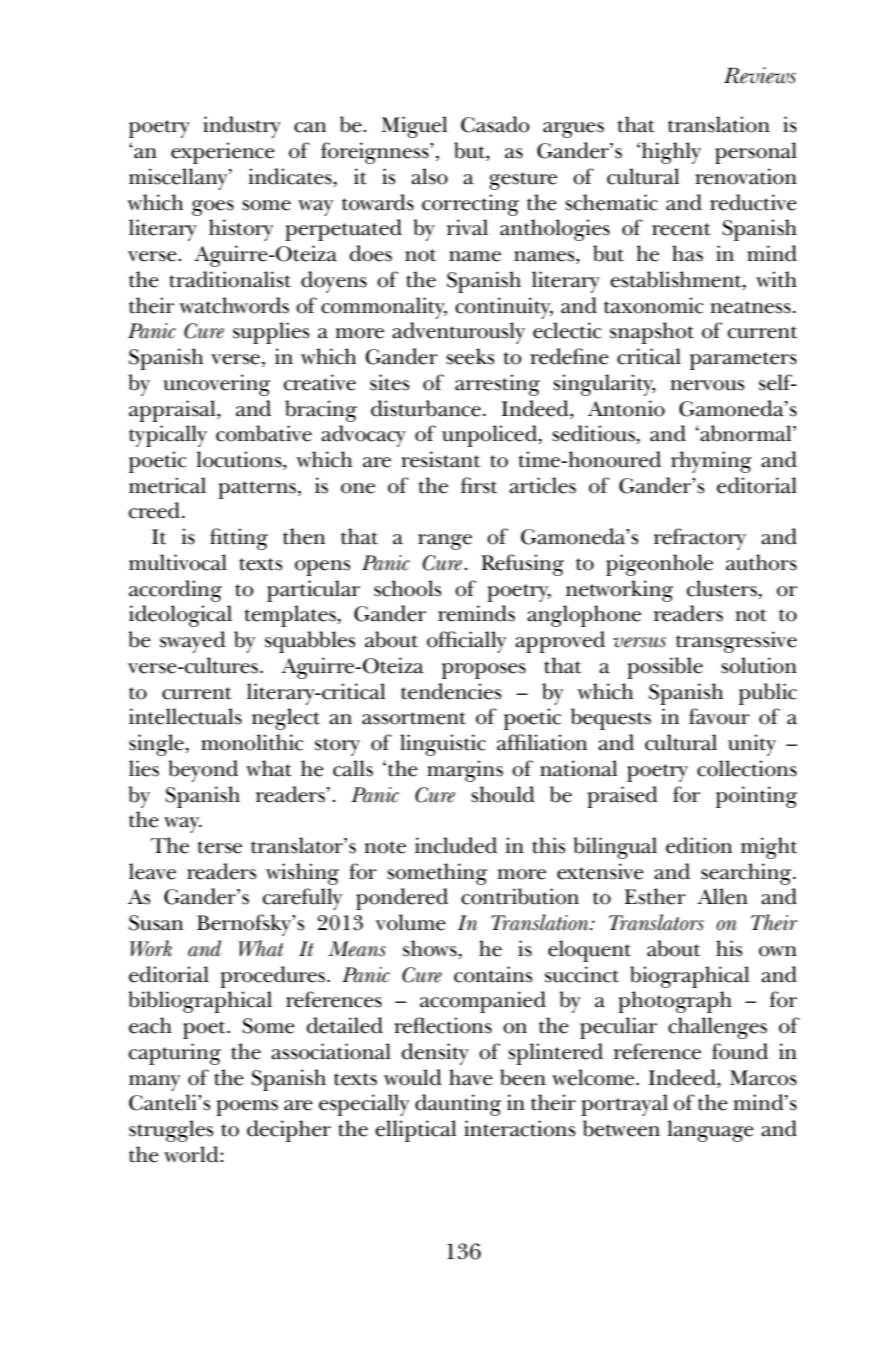  What do you see at coordinates (671, 153) in the image?
I see `highly` at bounding box center [671, 153].
